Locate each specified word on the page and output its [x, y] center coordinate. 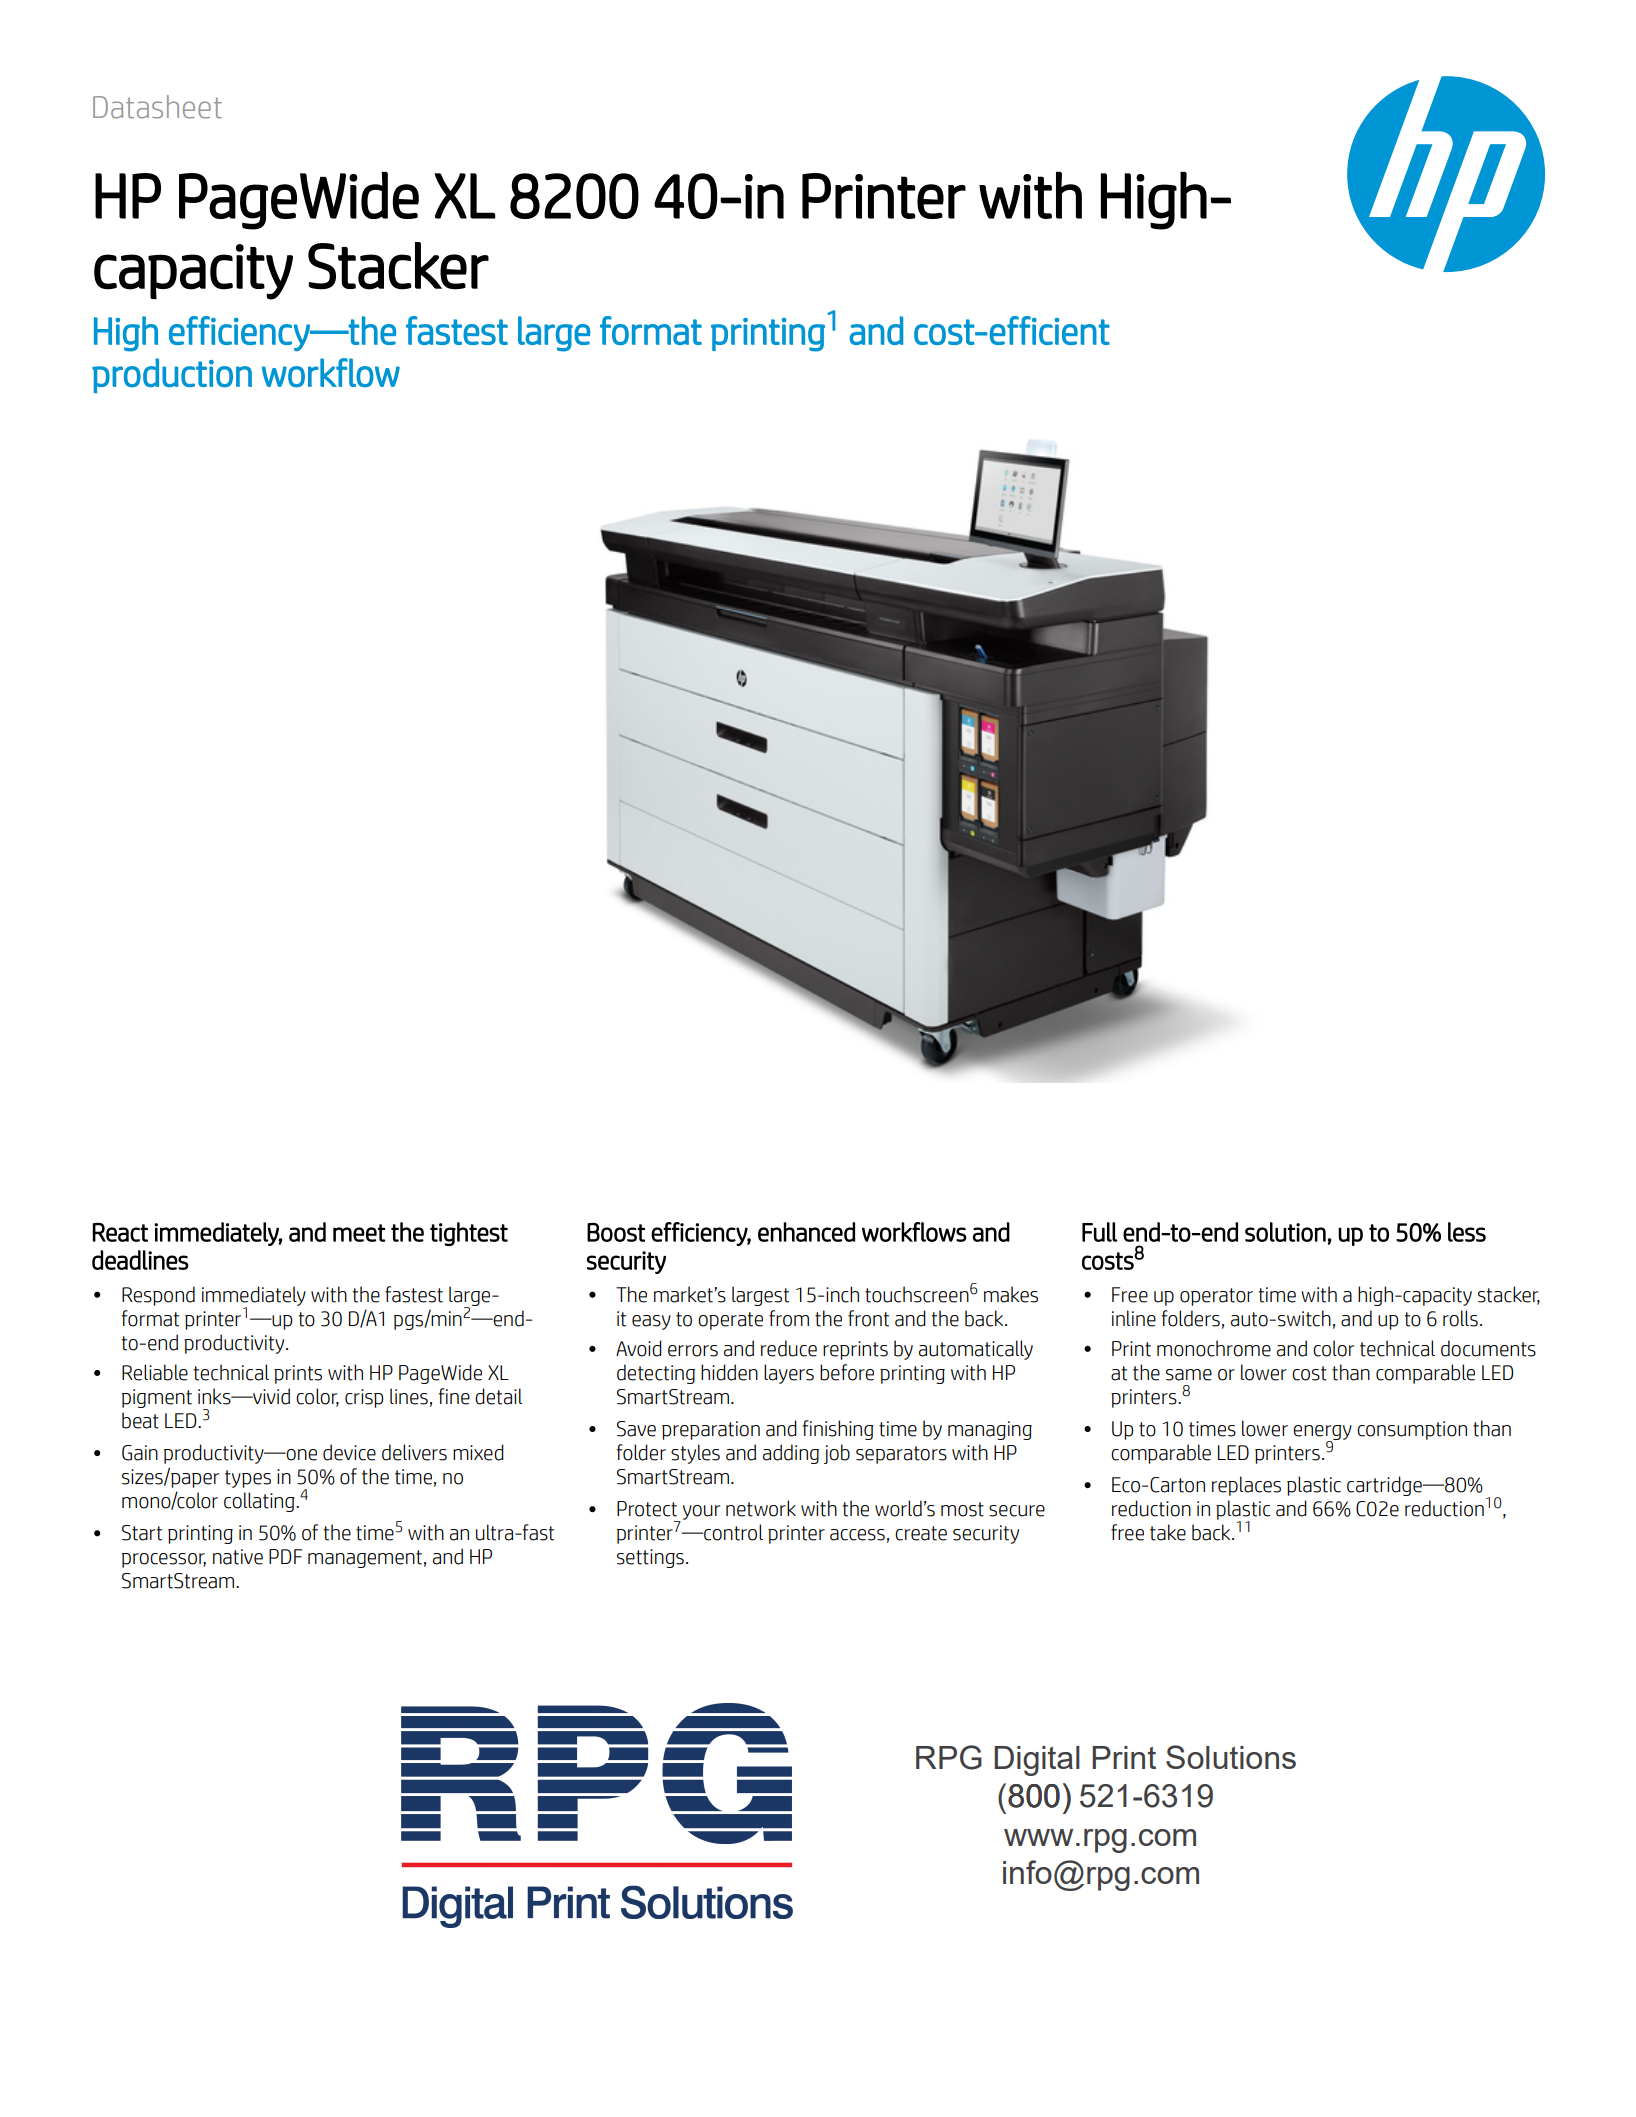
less [1467, 1232]
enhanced [806, 1232]
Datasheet [157, 107]
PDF [285, 1556]
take [1168, 1532]
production [172, 375]
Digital [1037, 1761]
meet [359, 1233]
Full [1100, 1232]
